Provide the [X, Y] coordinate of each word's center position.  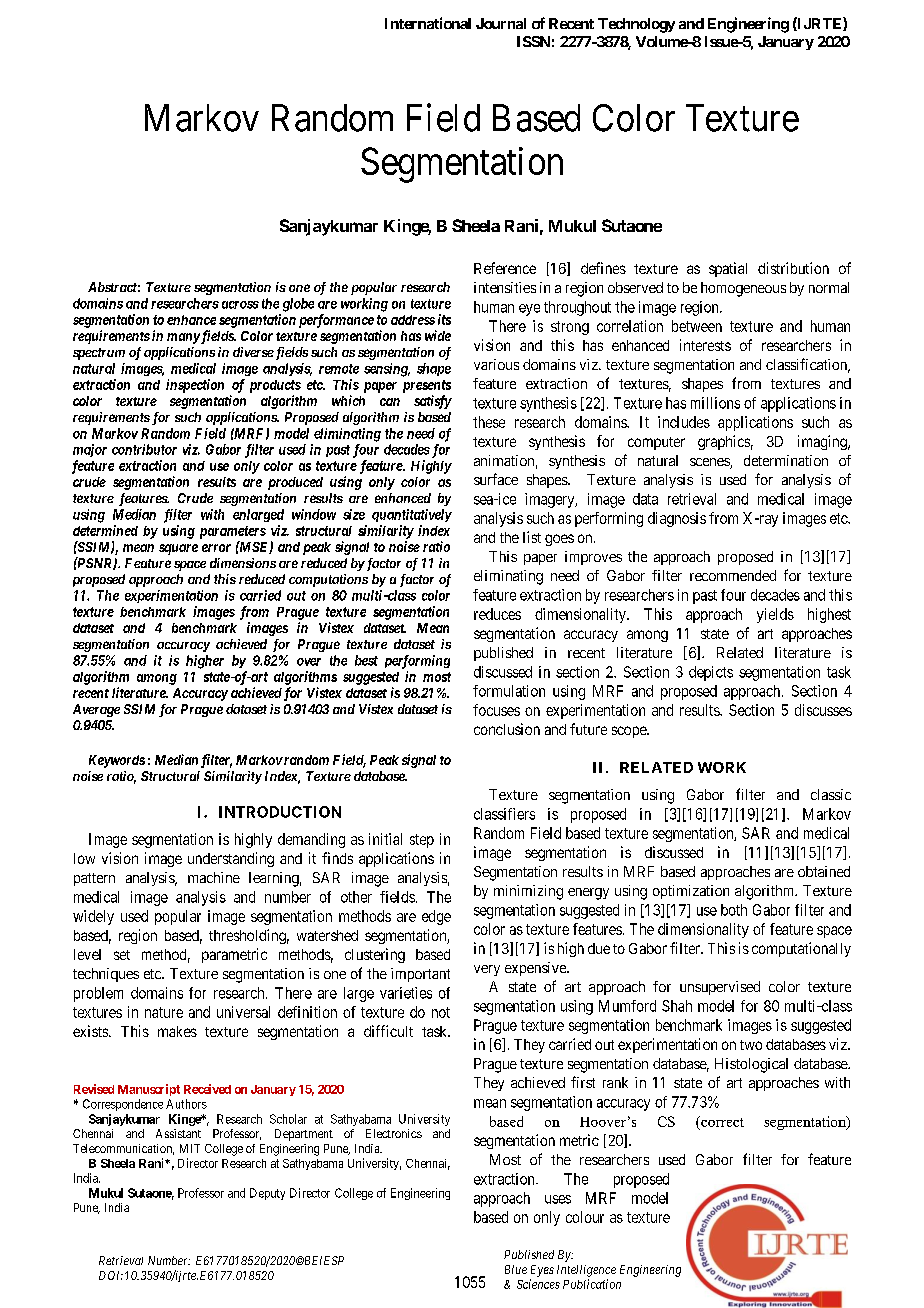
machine [214, 877]
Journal [501, 23]
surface [496, 479]
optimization [691, 892]
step [422, 841]
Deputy [267, 1194]
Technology [636, 25]
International [428, 23]
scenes [710, 463]
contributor [144, 449]
